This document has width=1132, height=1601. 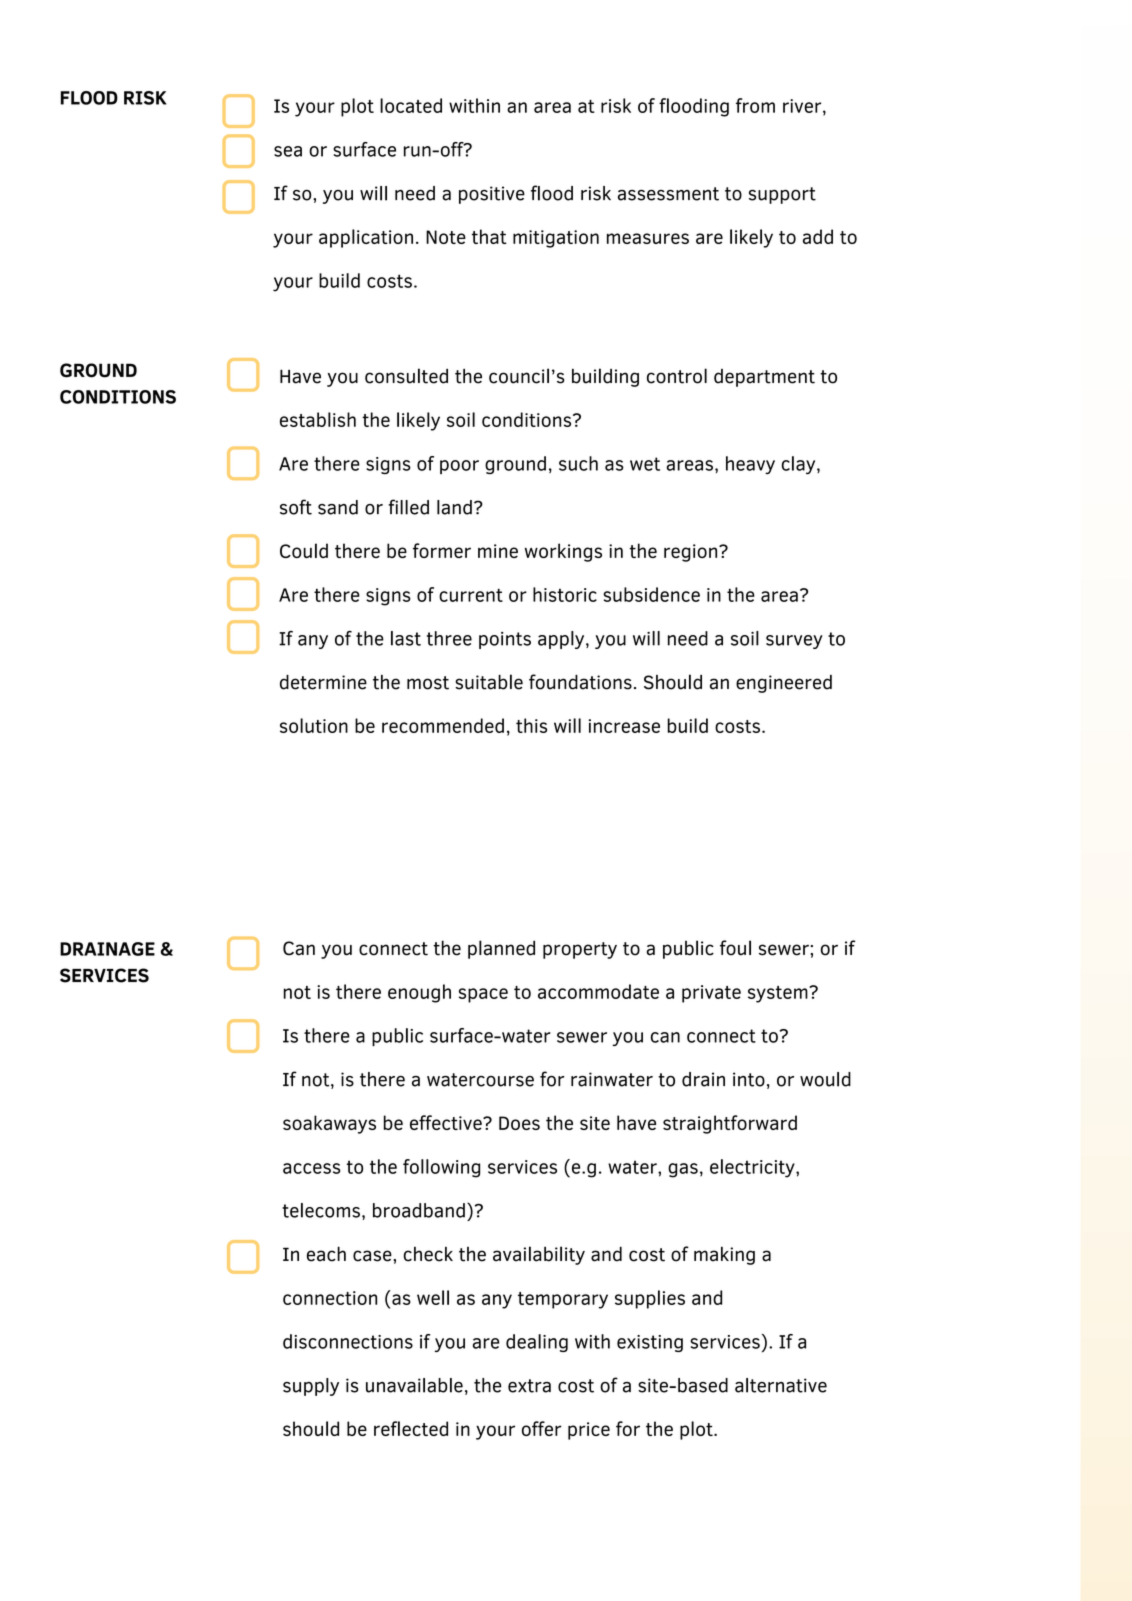 What do you see at coordinates (311, 1387) in the document?
I see `supply` at bounding box center [311, 1387].
